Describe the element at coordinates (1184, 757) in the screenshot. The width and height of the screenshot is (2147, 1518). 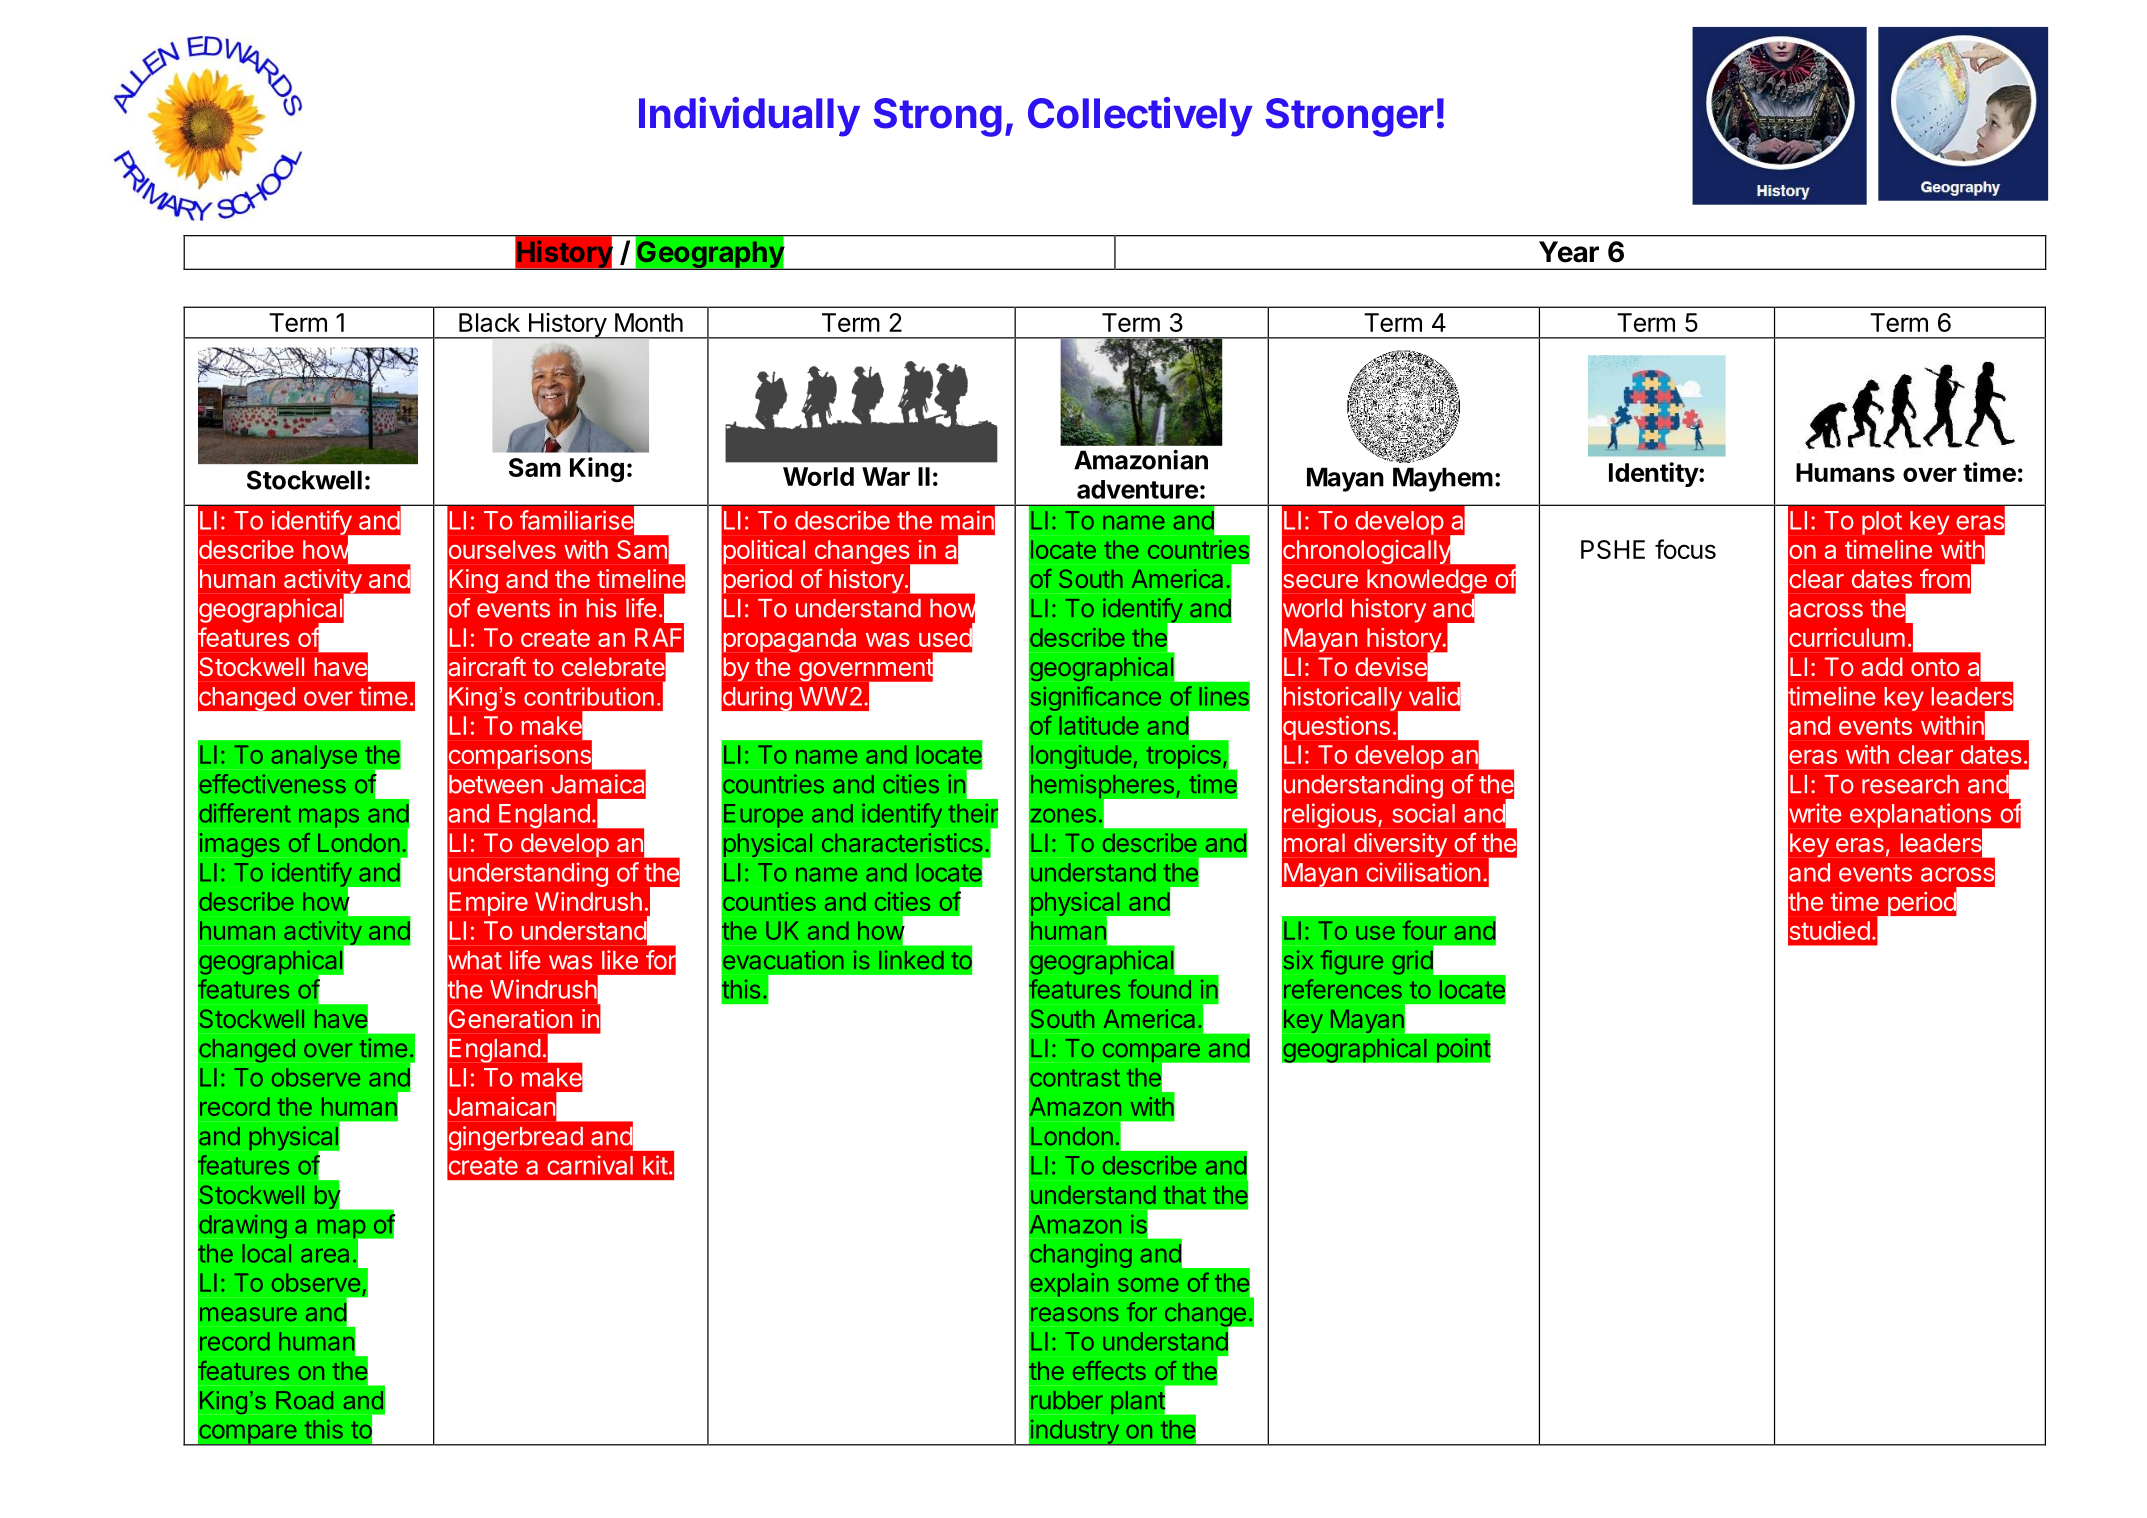
I see `tropics` at that location.
